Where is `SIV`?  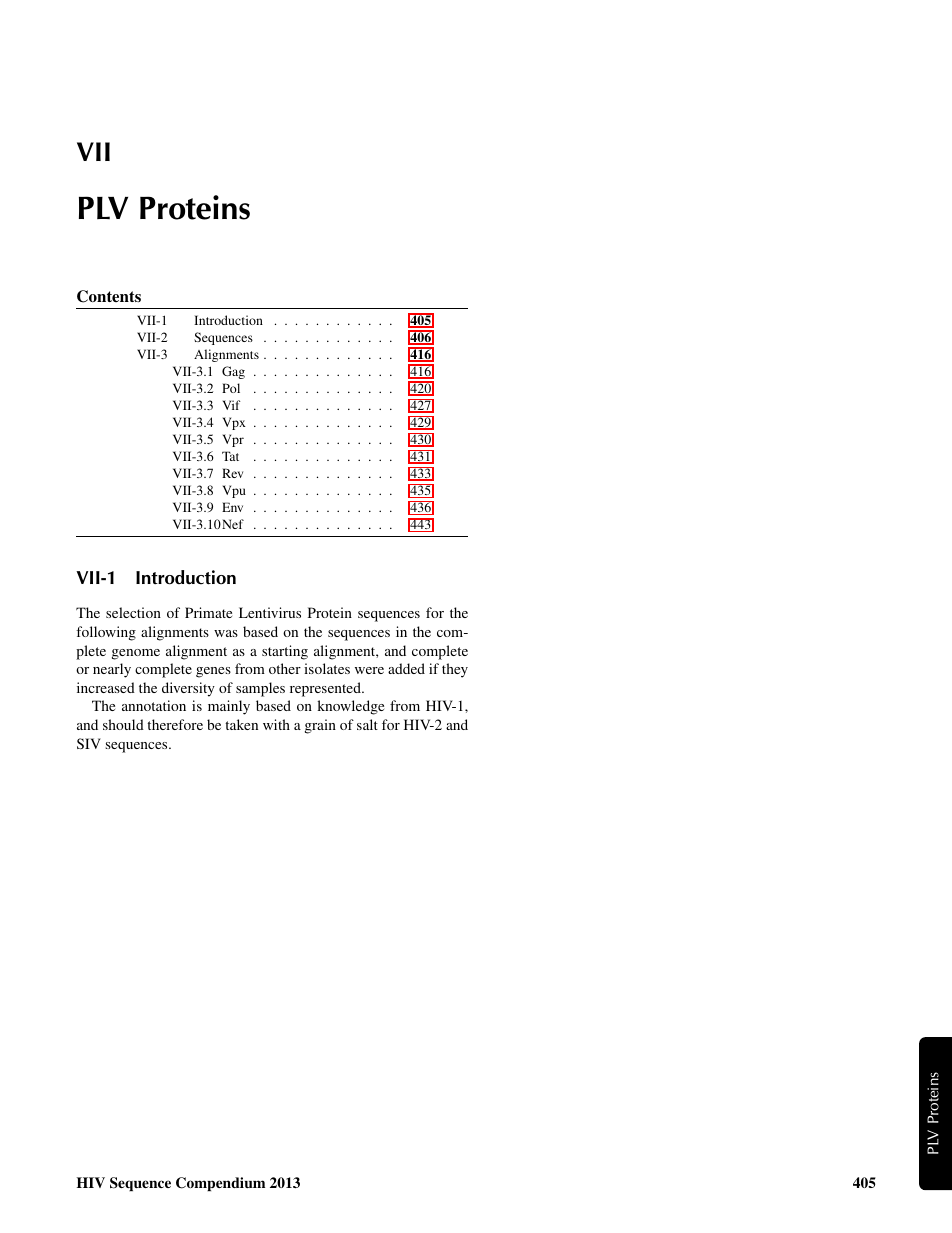
SIV is located at coordinates (89, 743).
